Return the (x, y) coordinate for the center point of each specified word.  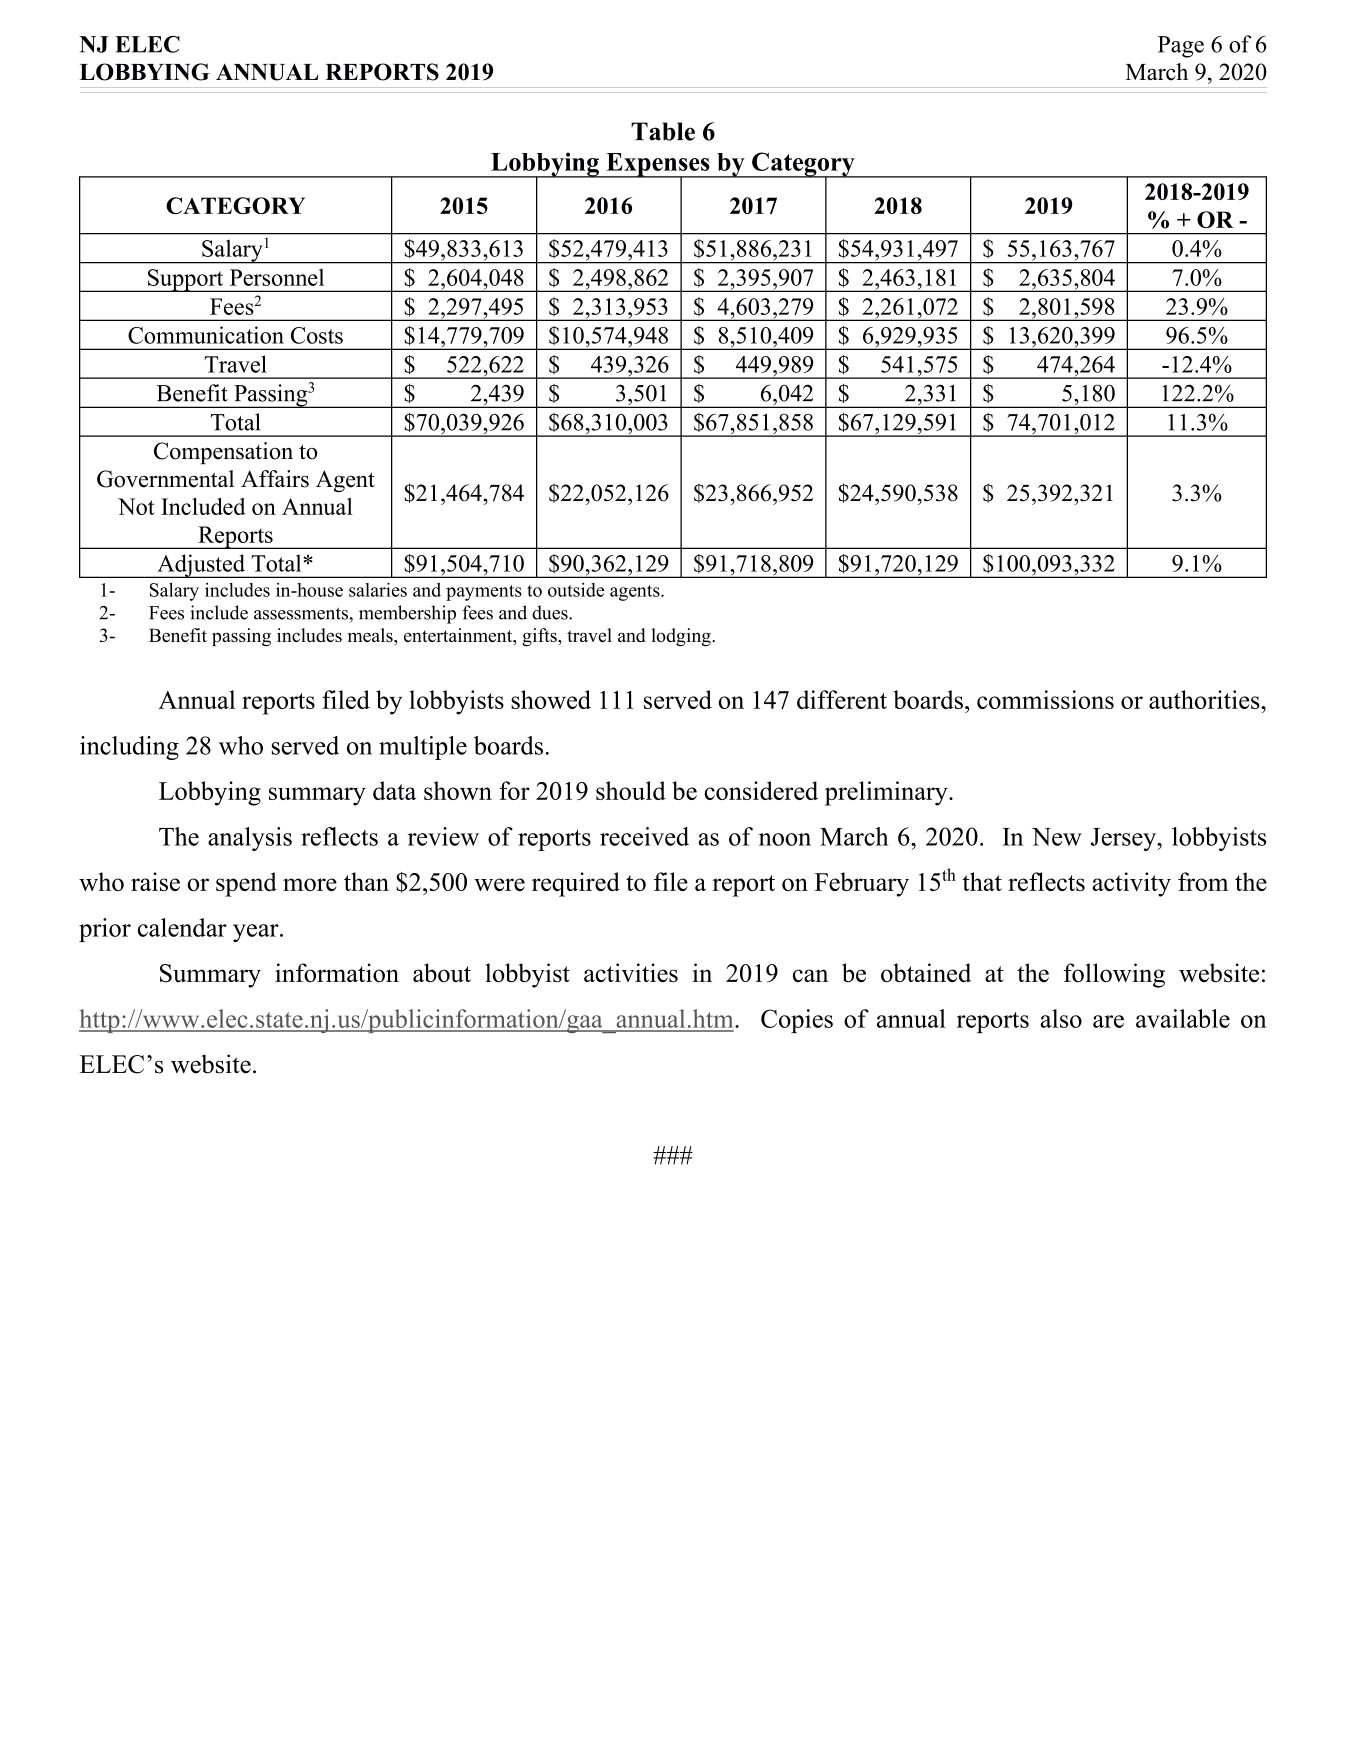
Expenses (658, 166)
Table (663, 131)
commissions (1045, 699)
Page (1181, 47)
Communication (206, 335)
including (129, 748)
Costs (317, 335)
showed (551, 699)
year (257, 933)
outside (576, 590)
